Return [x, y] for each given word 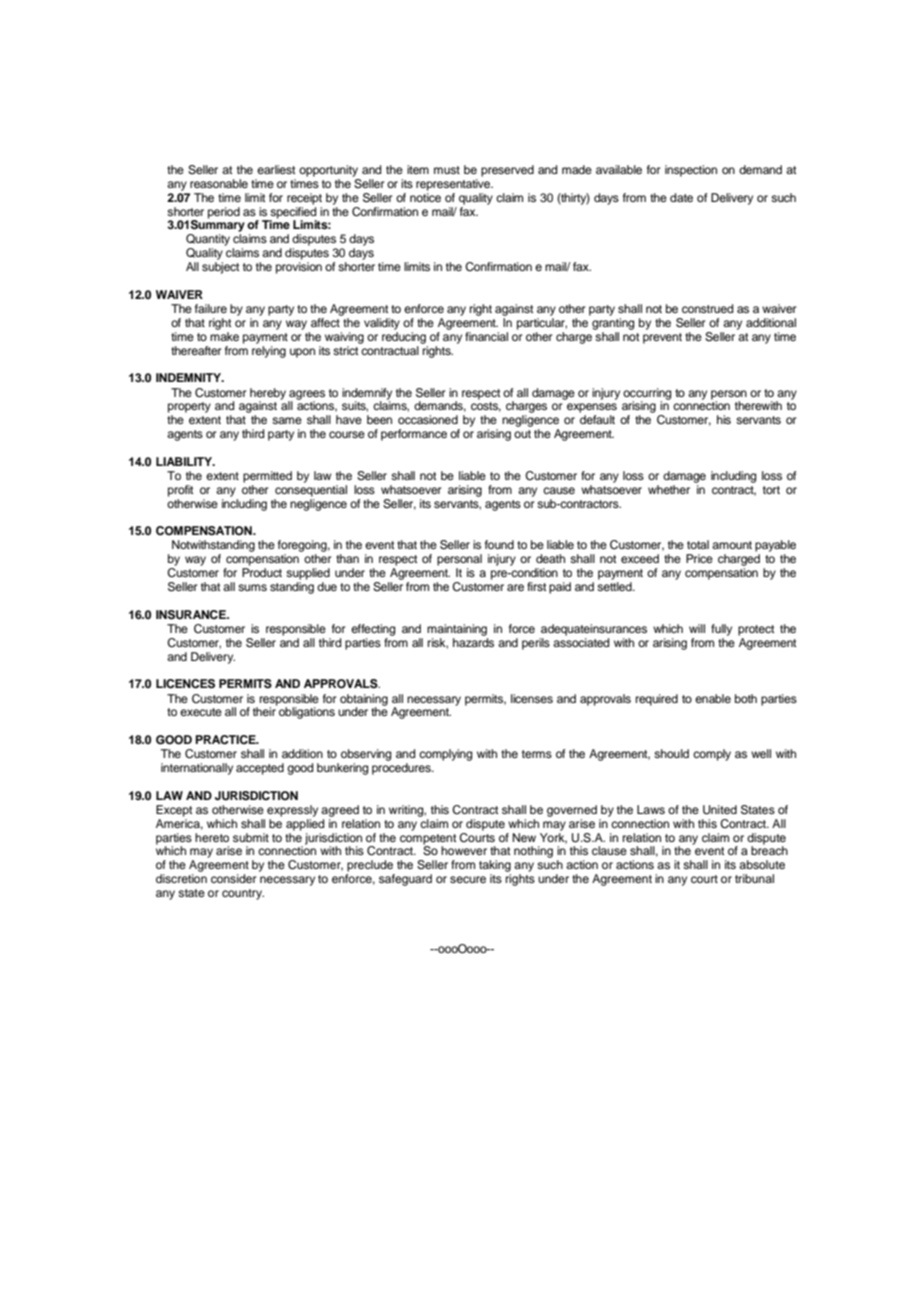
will [697, 628]
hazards [473, 642]
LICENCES [185, 684]
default [597, 419]
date [681, 197]
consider [233, 878]
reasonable [219, 183]
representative [454, 185]
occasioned [428, 419]
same [287, 420]
